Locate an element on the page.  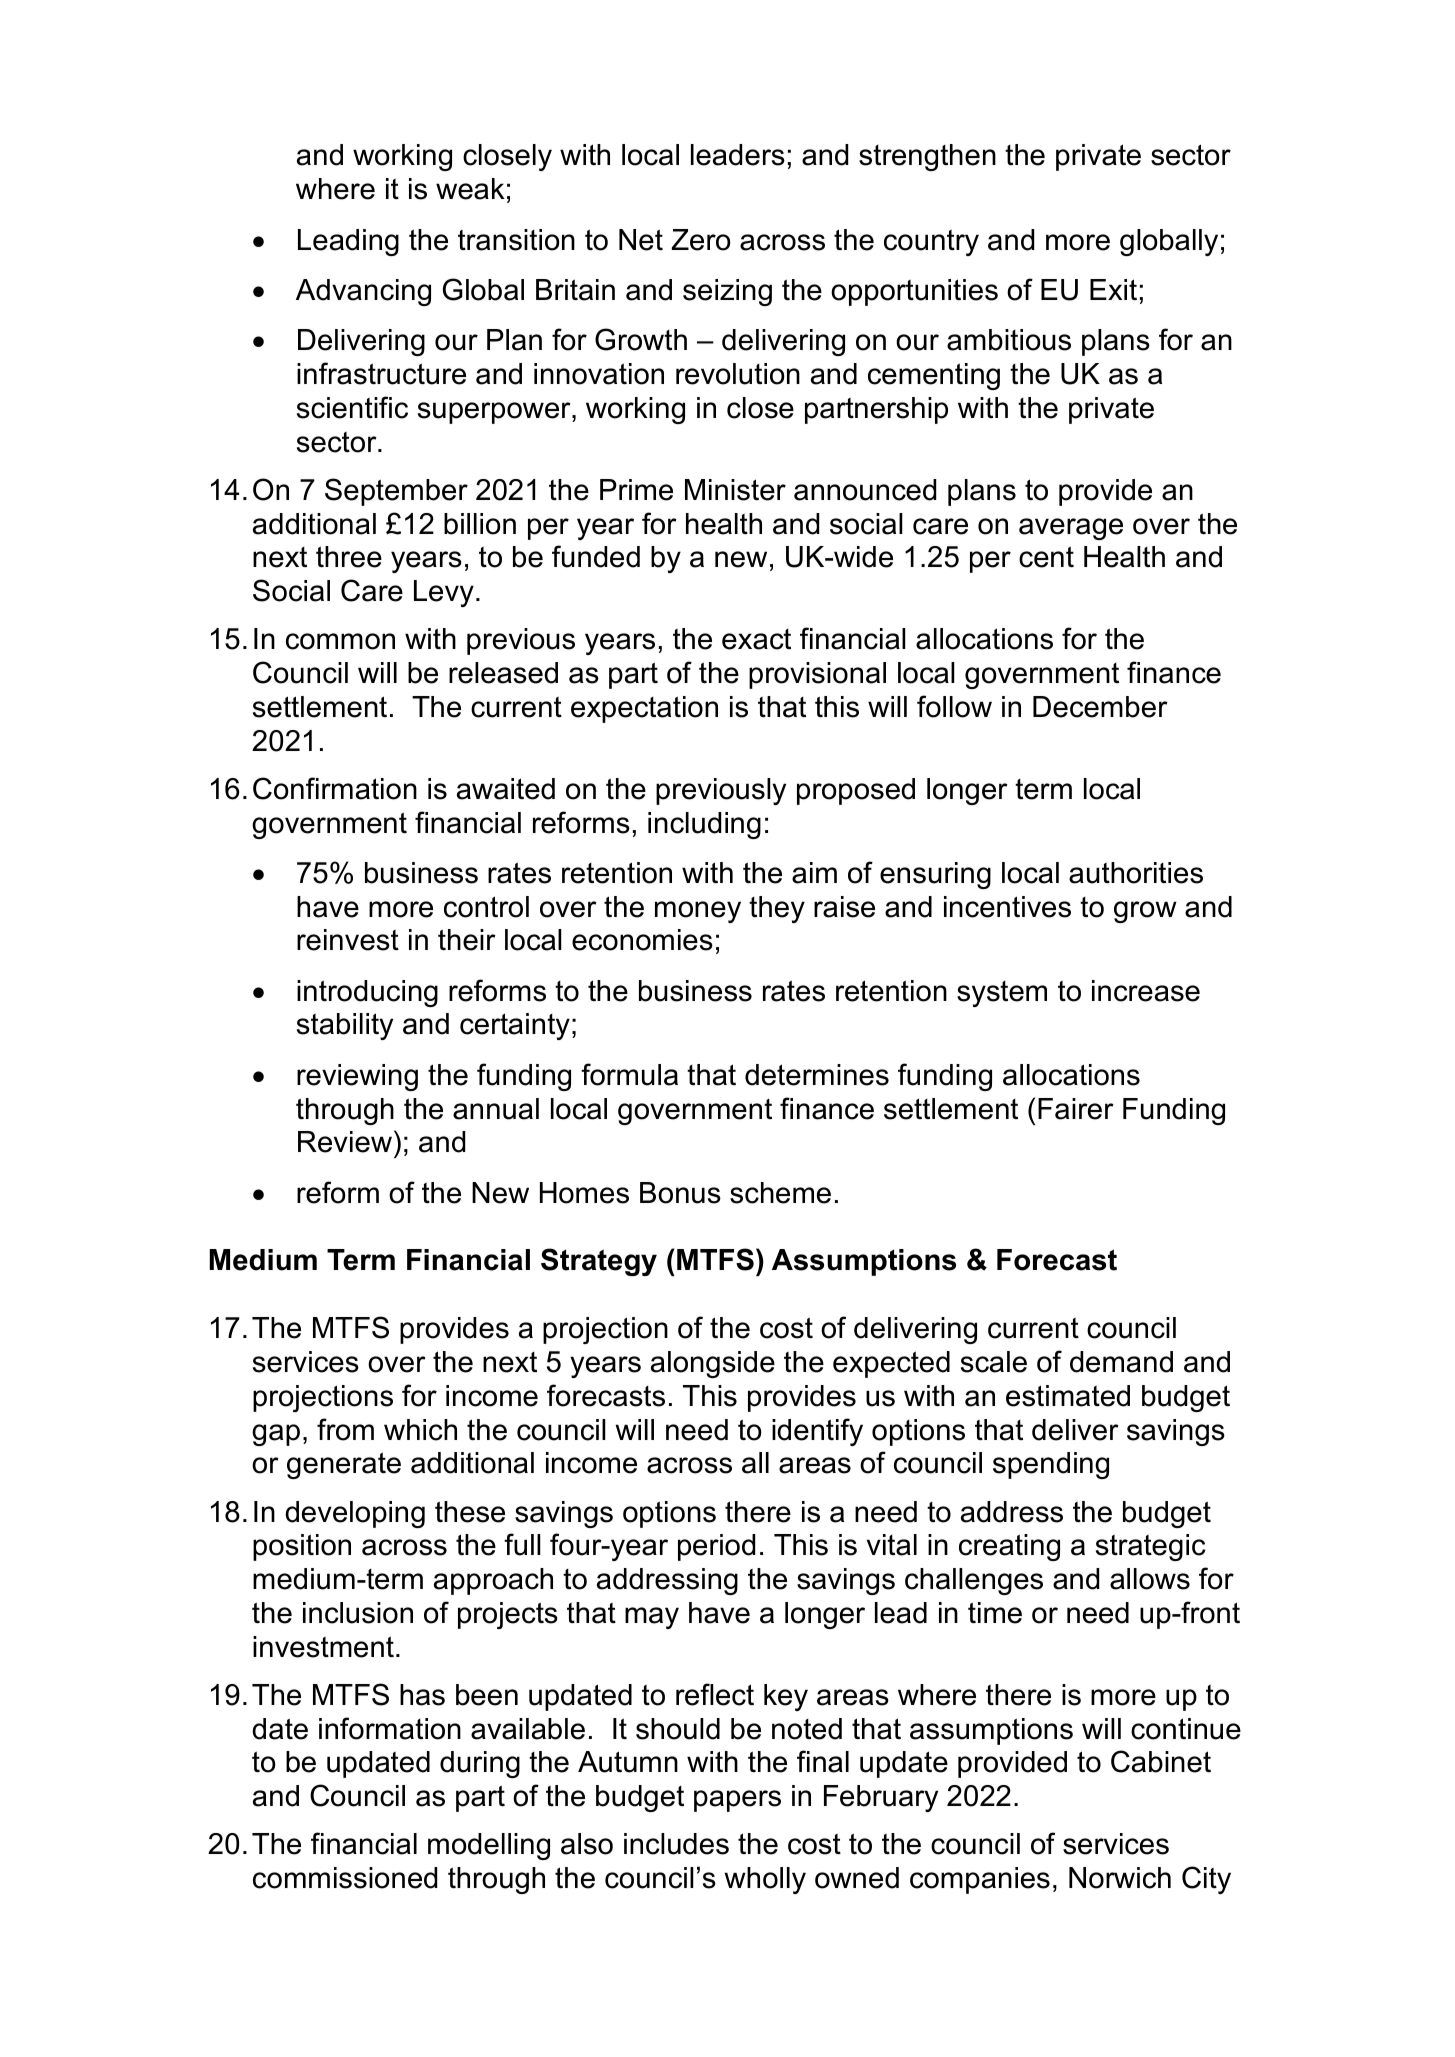
weak is located at coordinates (470, 189).
